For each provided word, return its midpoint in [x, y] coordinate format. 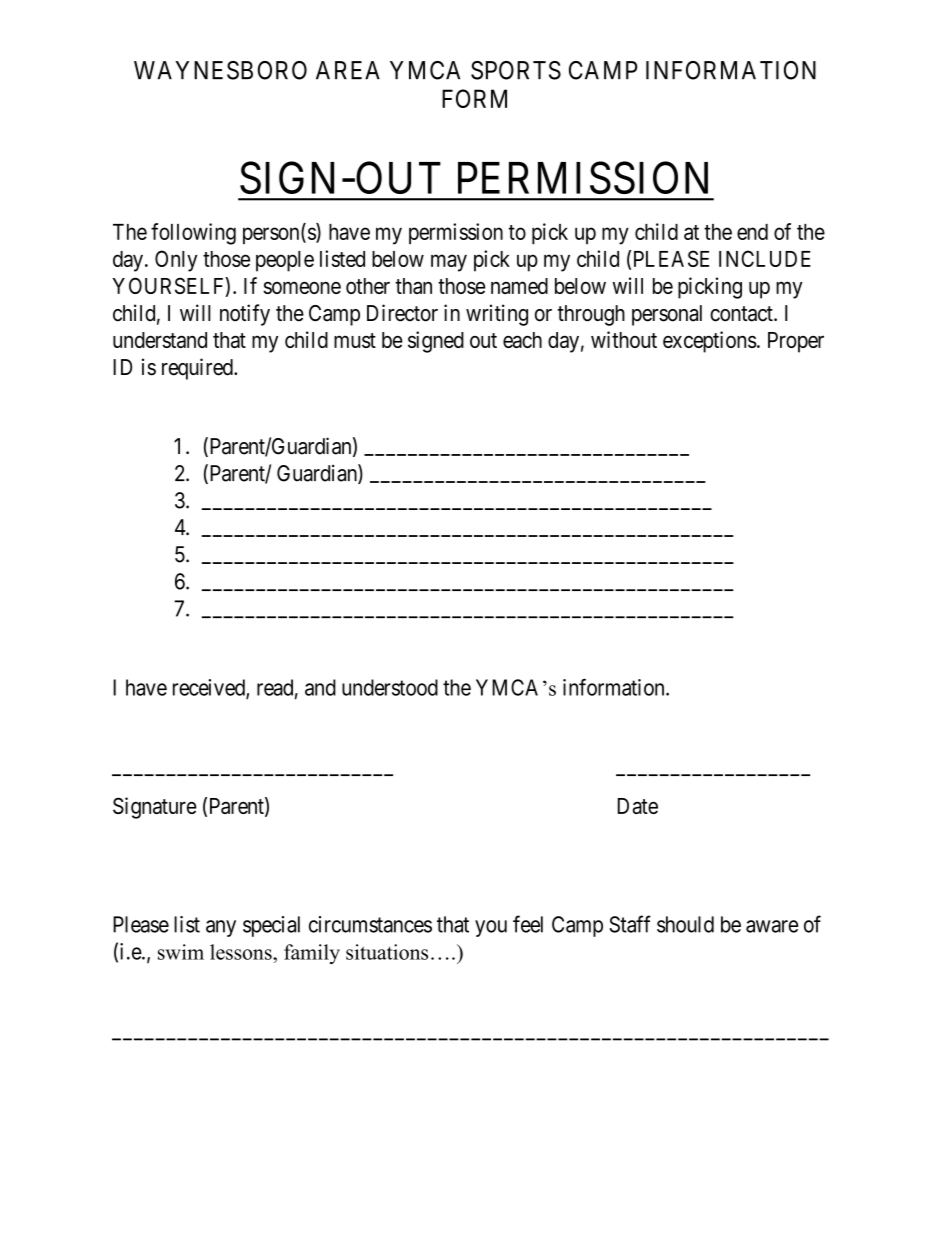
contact [742, 314]
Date [638, 806]
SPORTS [516, 70]
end [752, 232]
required [198, 369]
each [522, 340]
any [221, 928]
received [210, 688]
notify [245, 315]
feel [528, 924]
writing [497, 315]
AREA [348, 70]
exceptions [710, 342]
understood [390, 687]
